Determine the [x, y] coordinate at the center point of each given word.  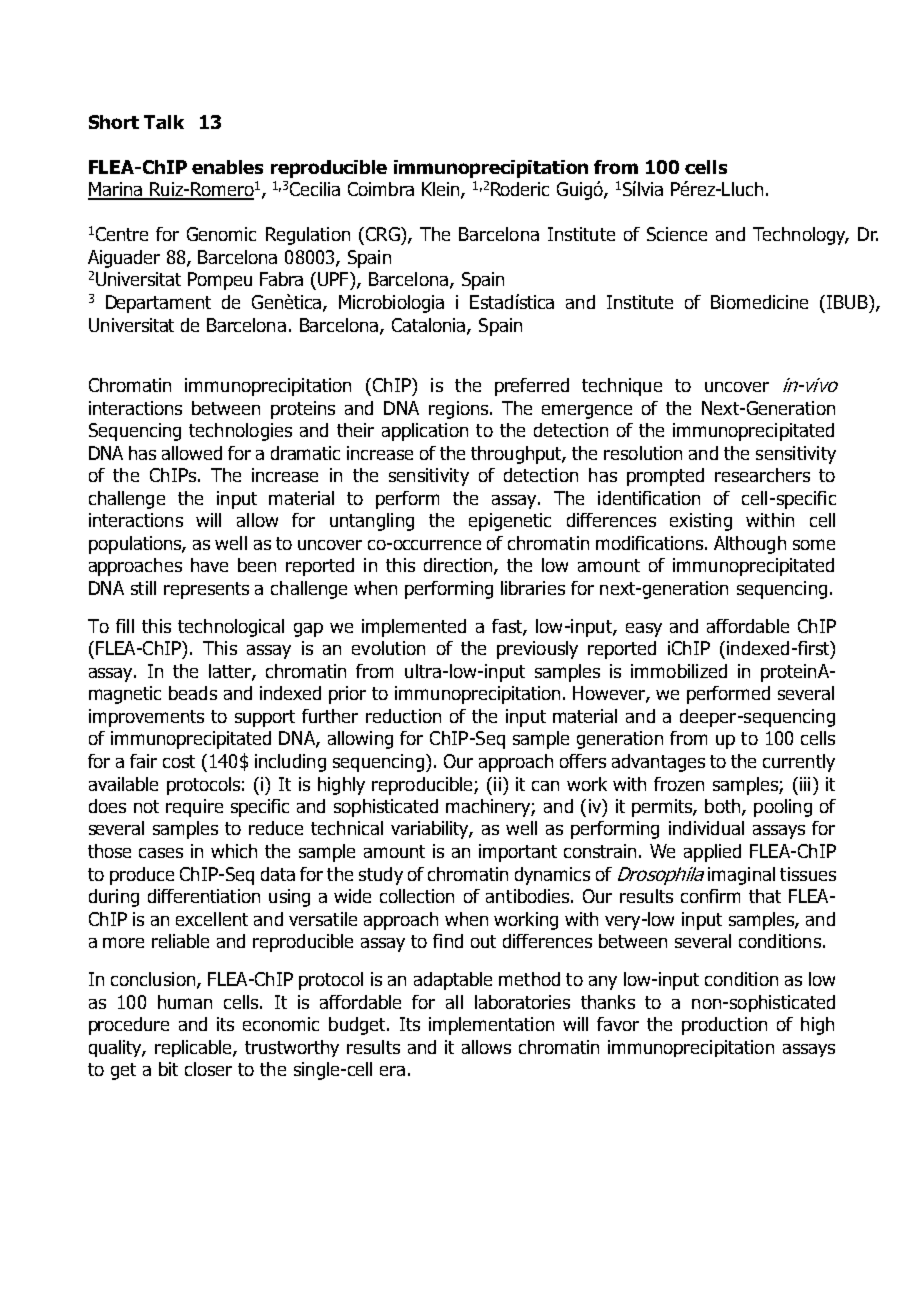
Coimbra [381, 189]
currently [799, 763]
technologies [240, 432]
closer [208, 1069]
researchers [762, 475]
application [425, 432]
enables [227, 167]
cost [179, 761]
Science [677, 234]
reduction [403, 716]
